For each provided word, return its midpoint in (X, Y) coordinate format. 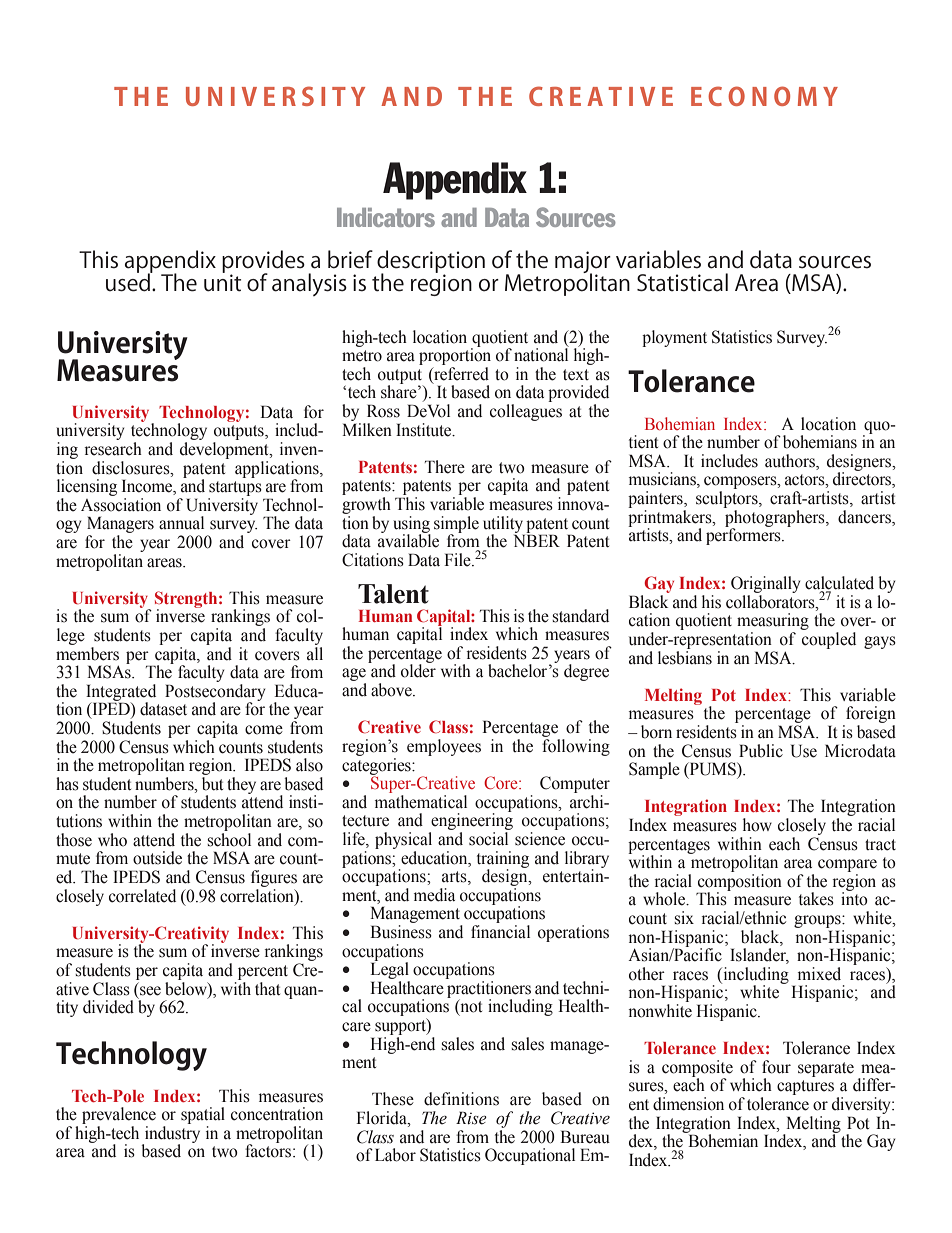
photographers (775, 518)
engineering (471, 822)
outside (157, 858)
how (757, 825)
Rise (471, 1118)
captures (805, 1087)
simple (456, 525)
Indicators (386, 217)
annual (181, 523)
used (129, 281)
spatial (203, 1117)
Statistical (682, 282)
